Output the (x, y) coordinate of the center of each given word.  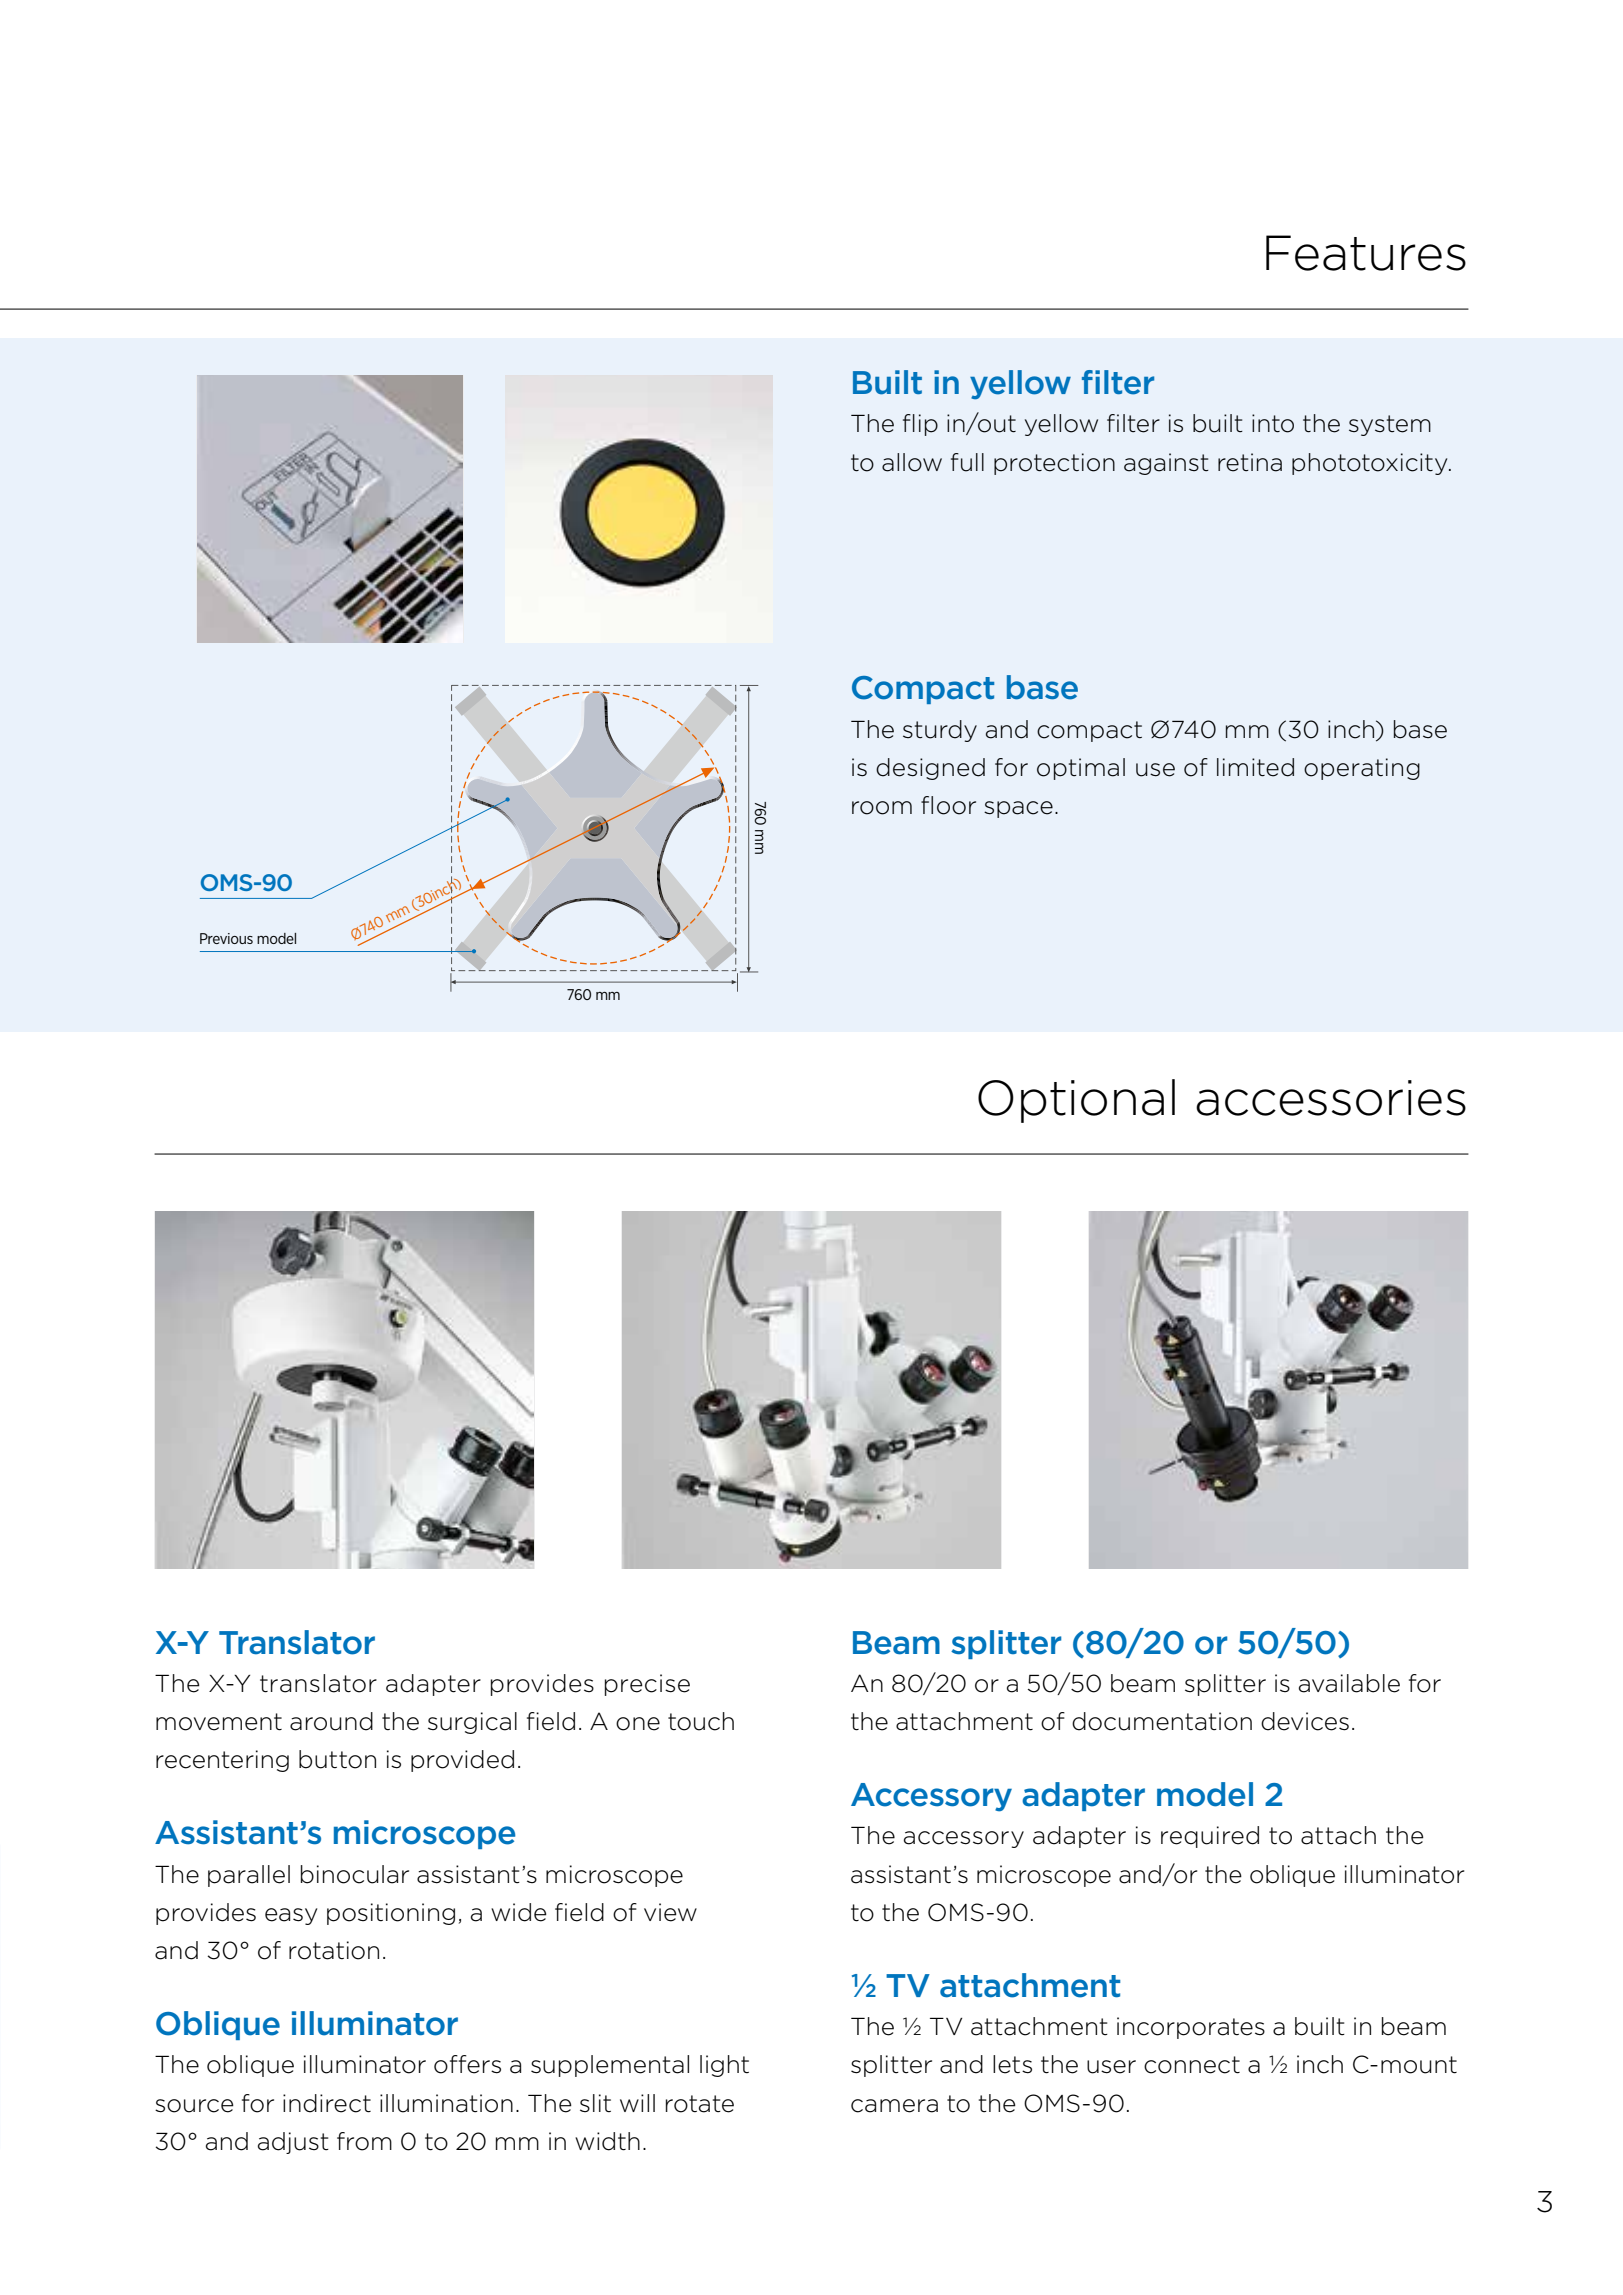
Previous (226, 938)
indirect (327, 2103)
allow (912, 462)
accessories (1331, 1098)
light (724, 2066)
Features (1366, 253)
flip (920, 425)
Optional (1076, 1101)
